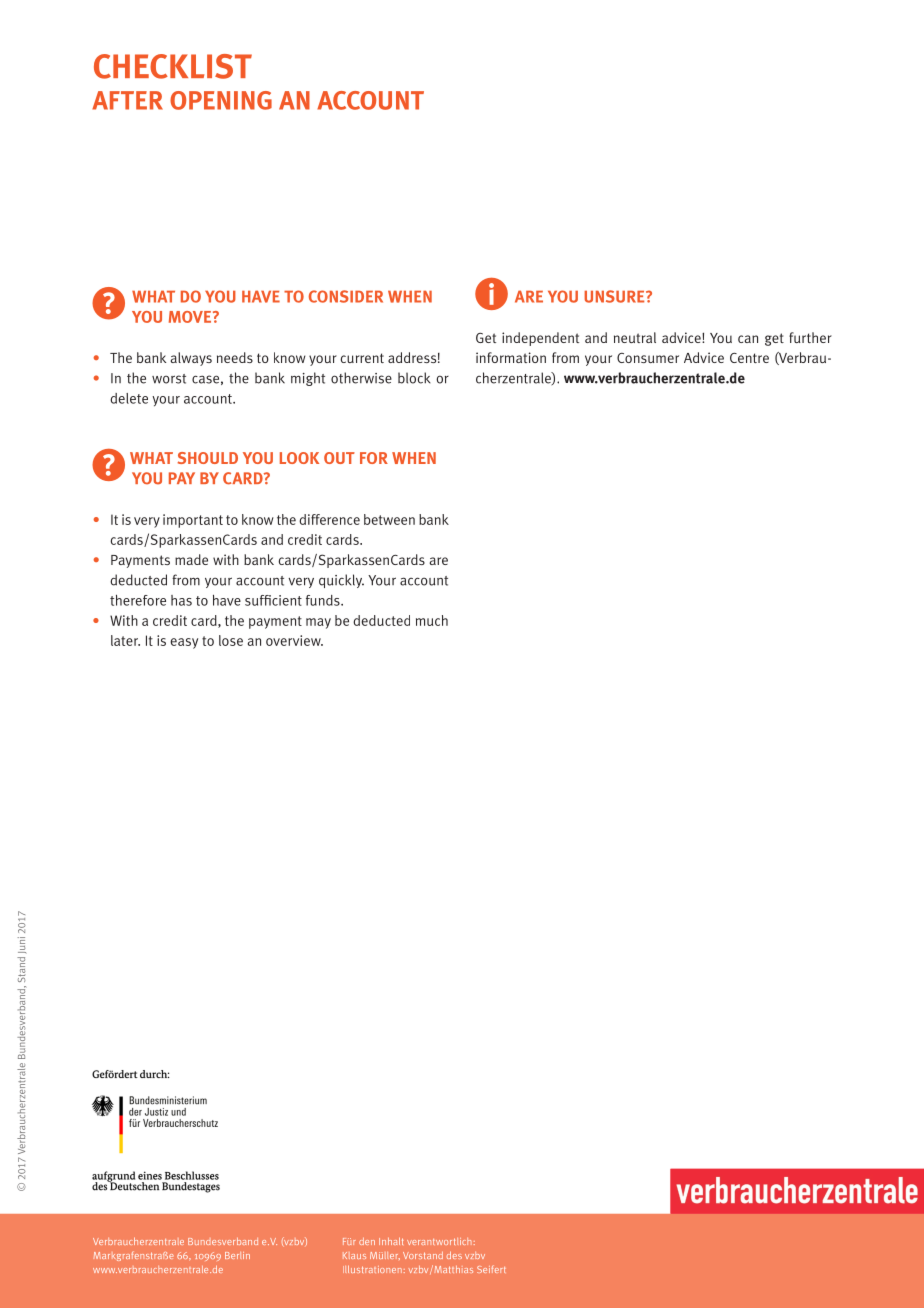 This page has width=924, height=1308. What do you see at coordinates (491, 1269) in the page?
I see `Seifert` at bounding box center [491, 1269].
